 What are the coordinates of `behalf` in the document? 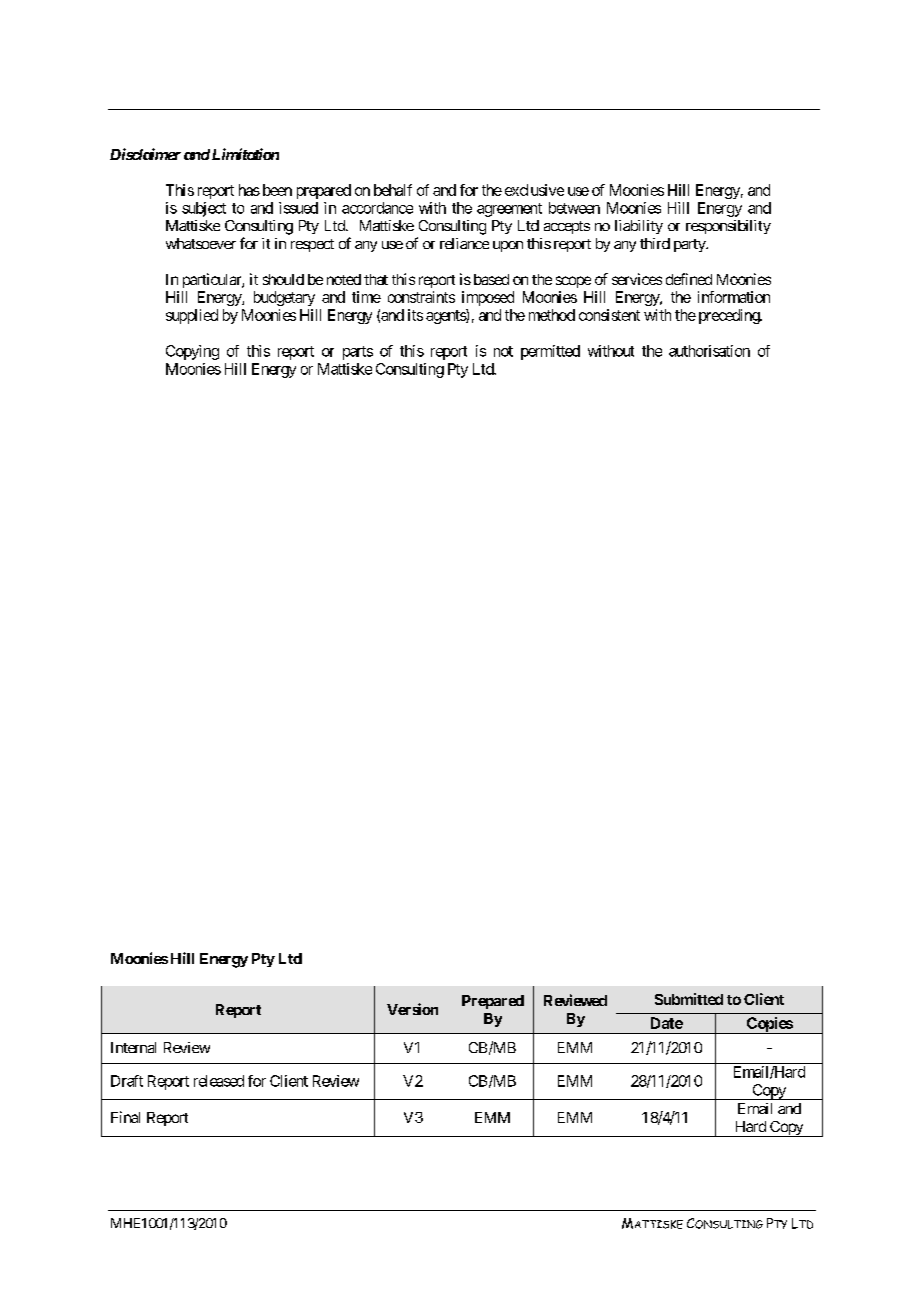 It's located at (393, 190).
